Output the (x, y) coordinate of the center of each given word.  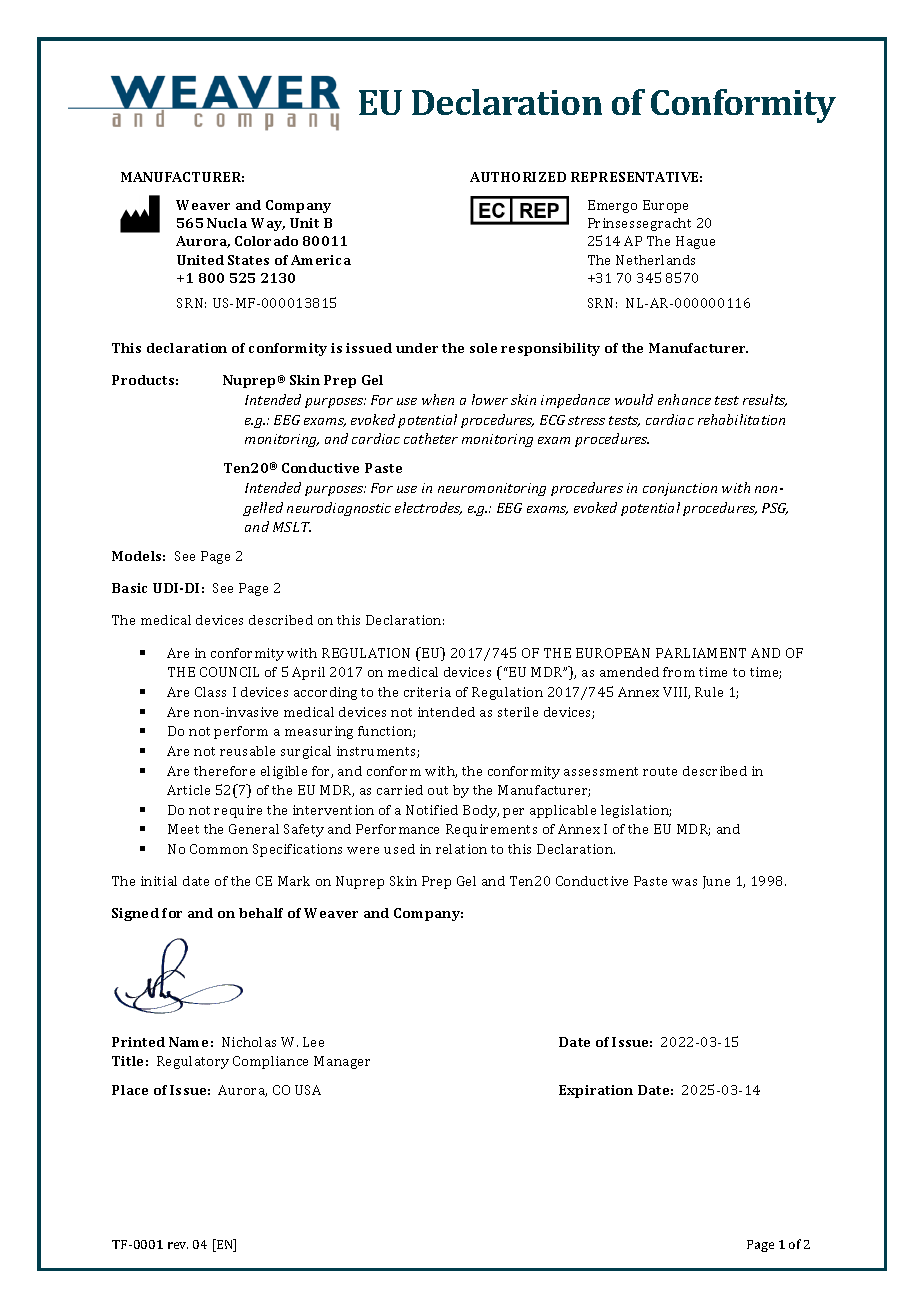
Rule (709, 692)
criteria (427, 692)
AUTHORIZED (518, 177)
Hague (695, 242)
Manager (342, 1062)
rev (178, 1245)
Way (268, 224)
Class (210, 692)
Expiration (596, 1091)
